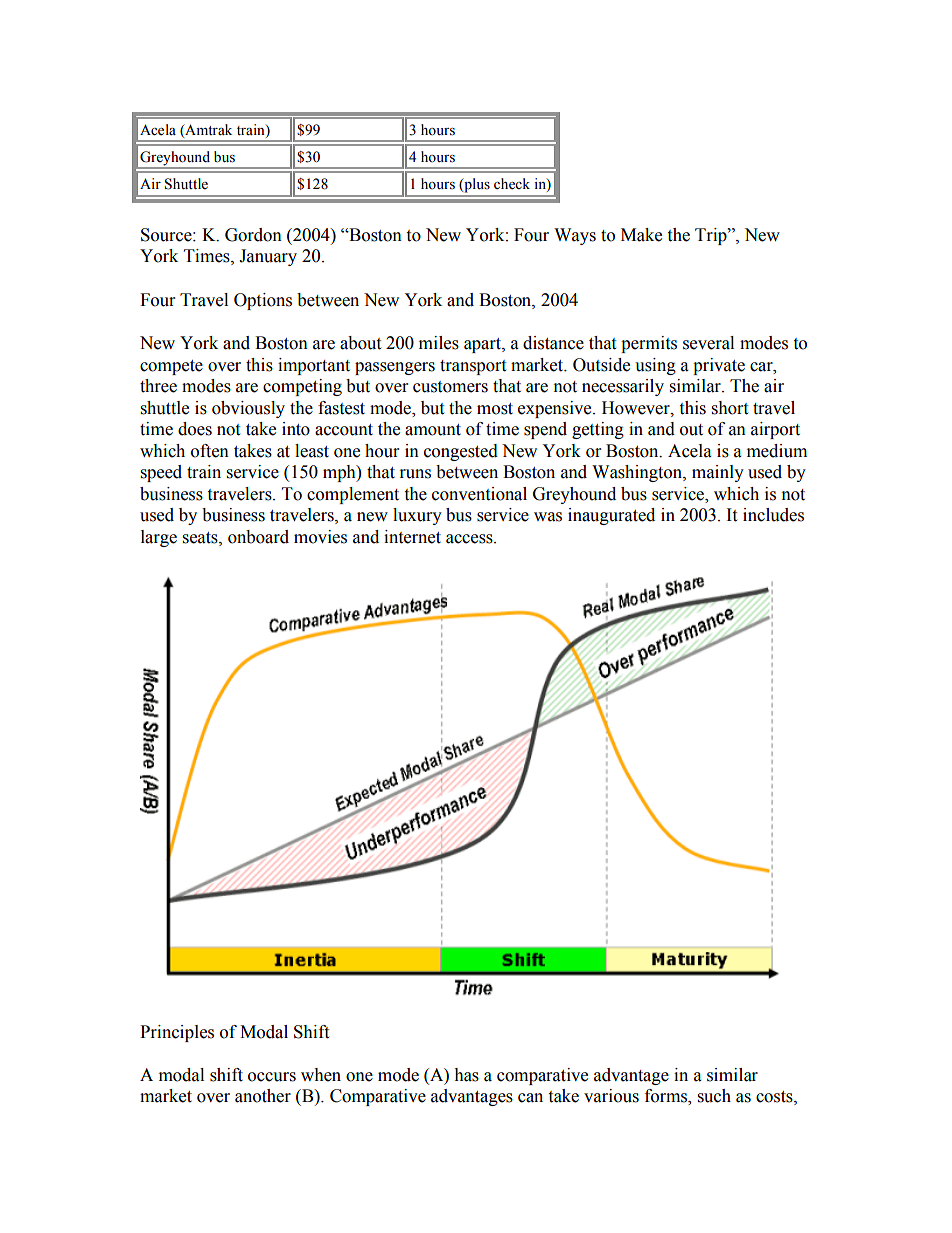  Describe the element at coordinates (512, 184) in the screenshot. I see `check` at that location.
